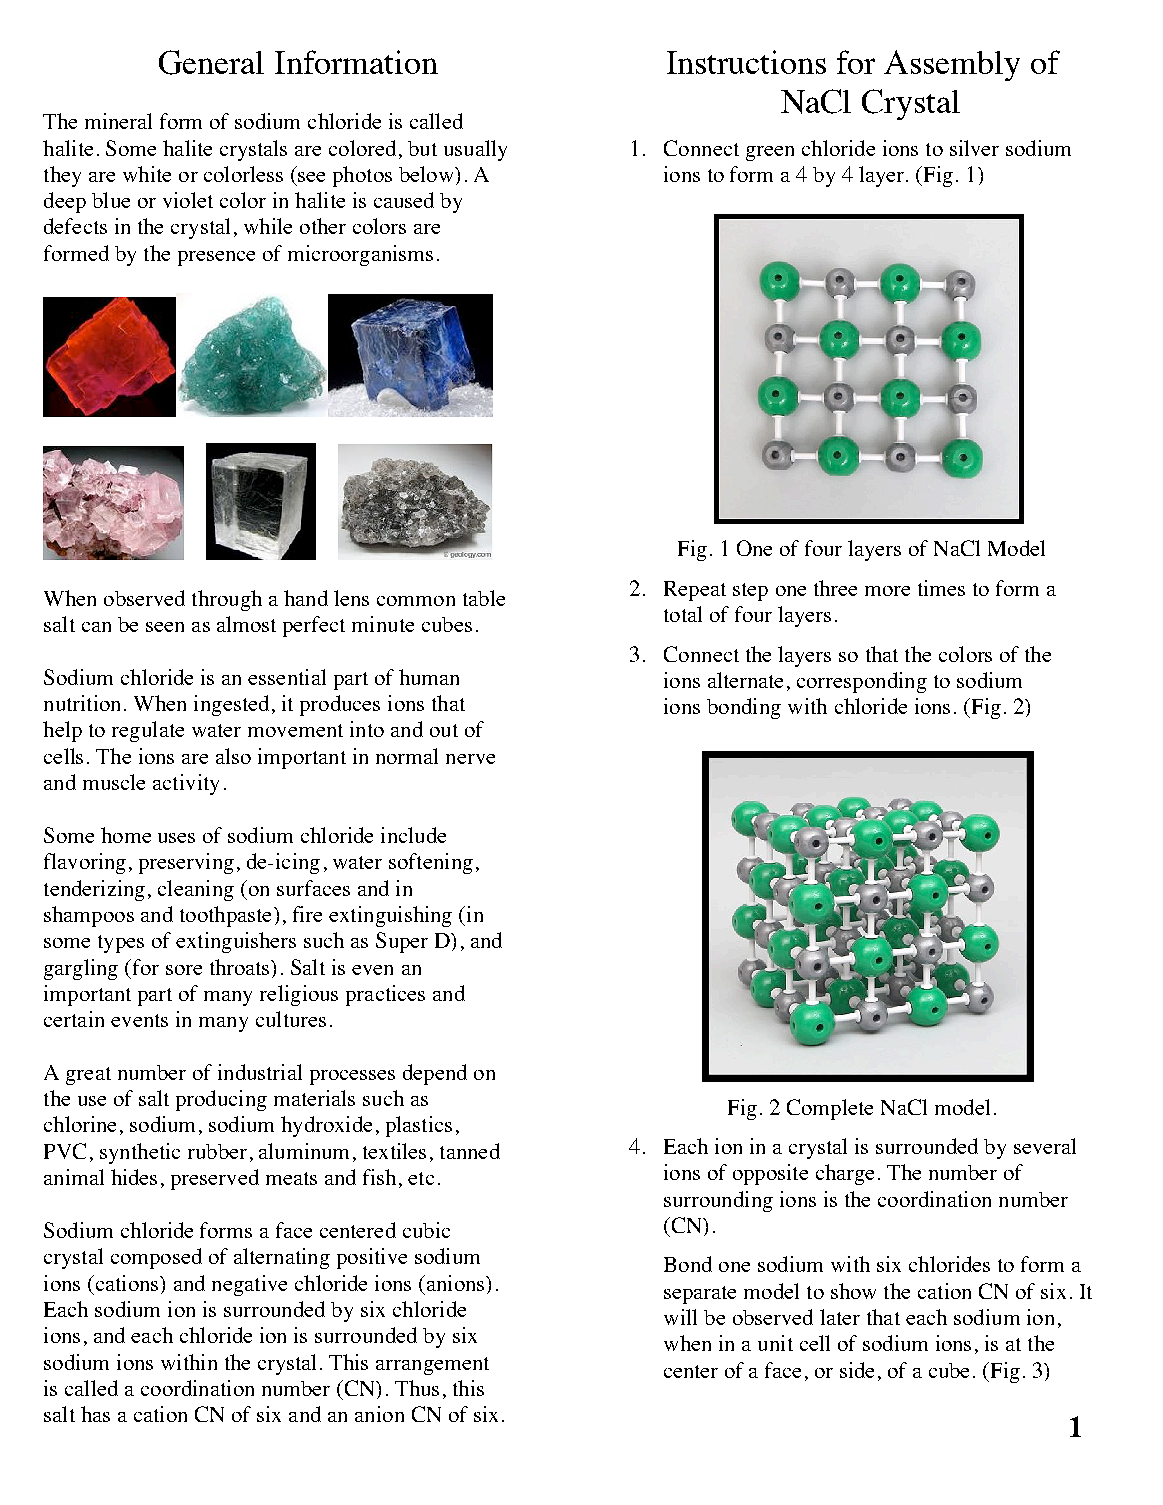 The image size is (1163, 1505). I want to click on usually, so click(475, 150).
